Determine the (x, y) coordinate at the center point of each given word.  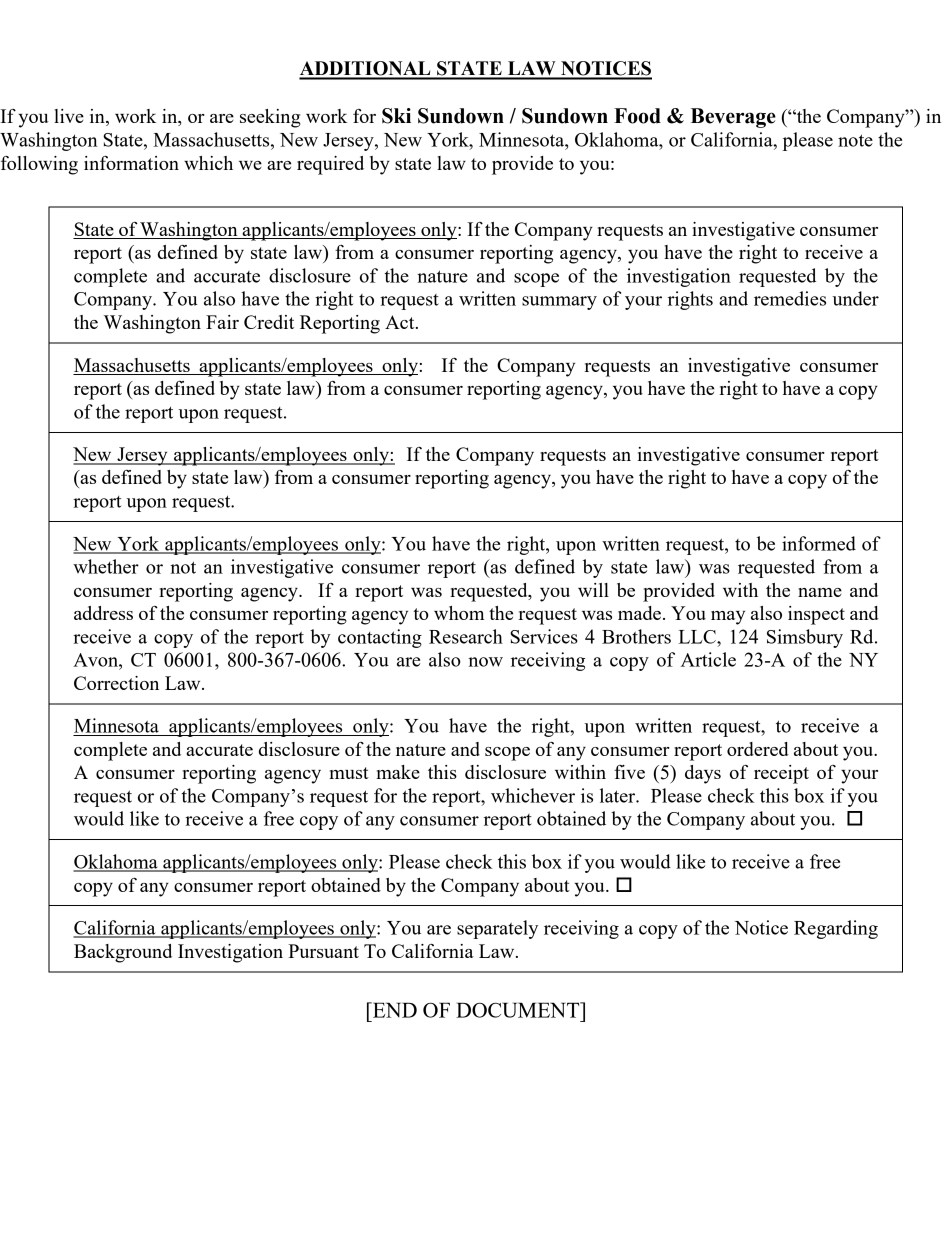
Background (123, 953)
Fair (222, 322)
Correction (116, 683)
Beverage (733, 118)
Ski (396, 116)
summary (559, 303)
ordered (758, 749)
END (394, 1010)
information (131, 163)
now (485, 662)
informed (819, 543)
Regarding (836, 929)
